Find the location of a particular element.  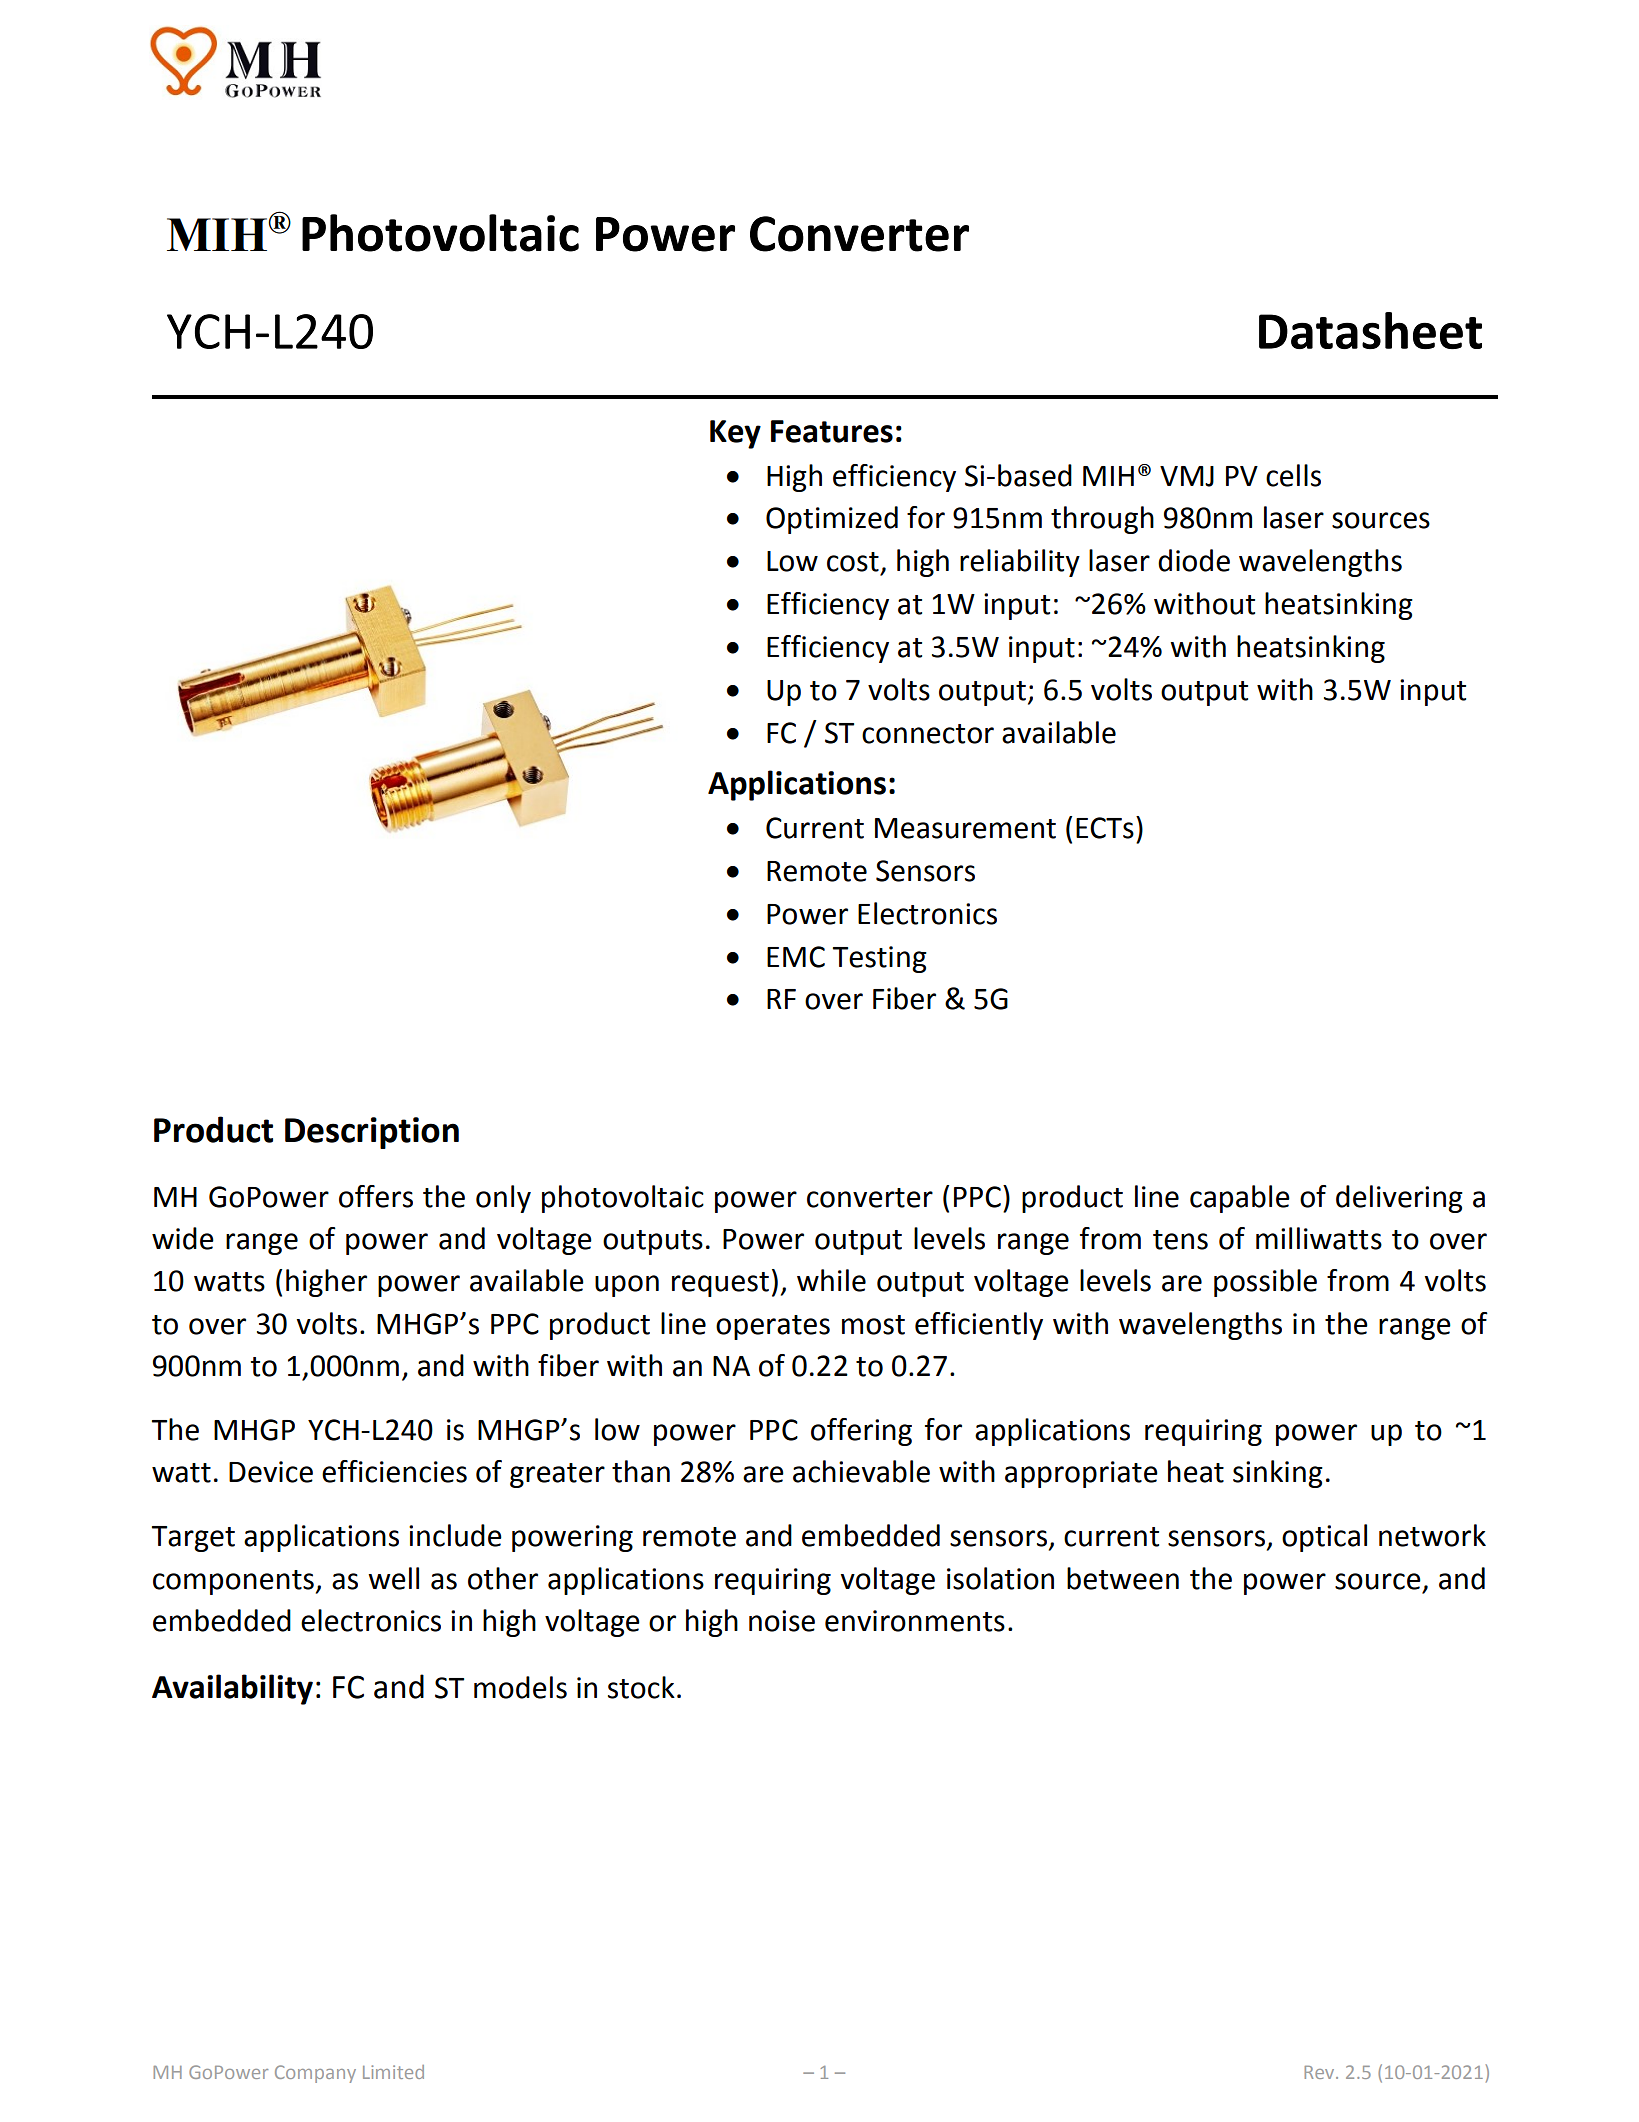

Key is located at coordinates (735, 434).
